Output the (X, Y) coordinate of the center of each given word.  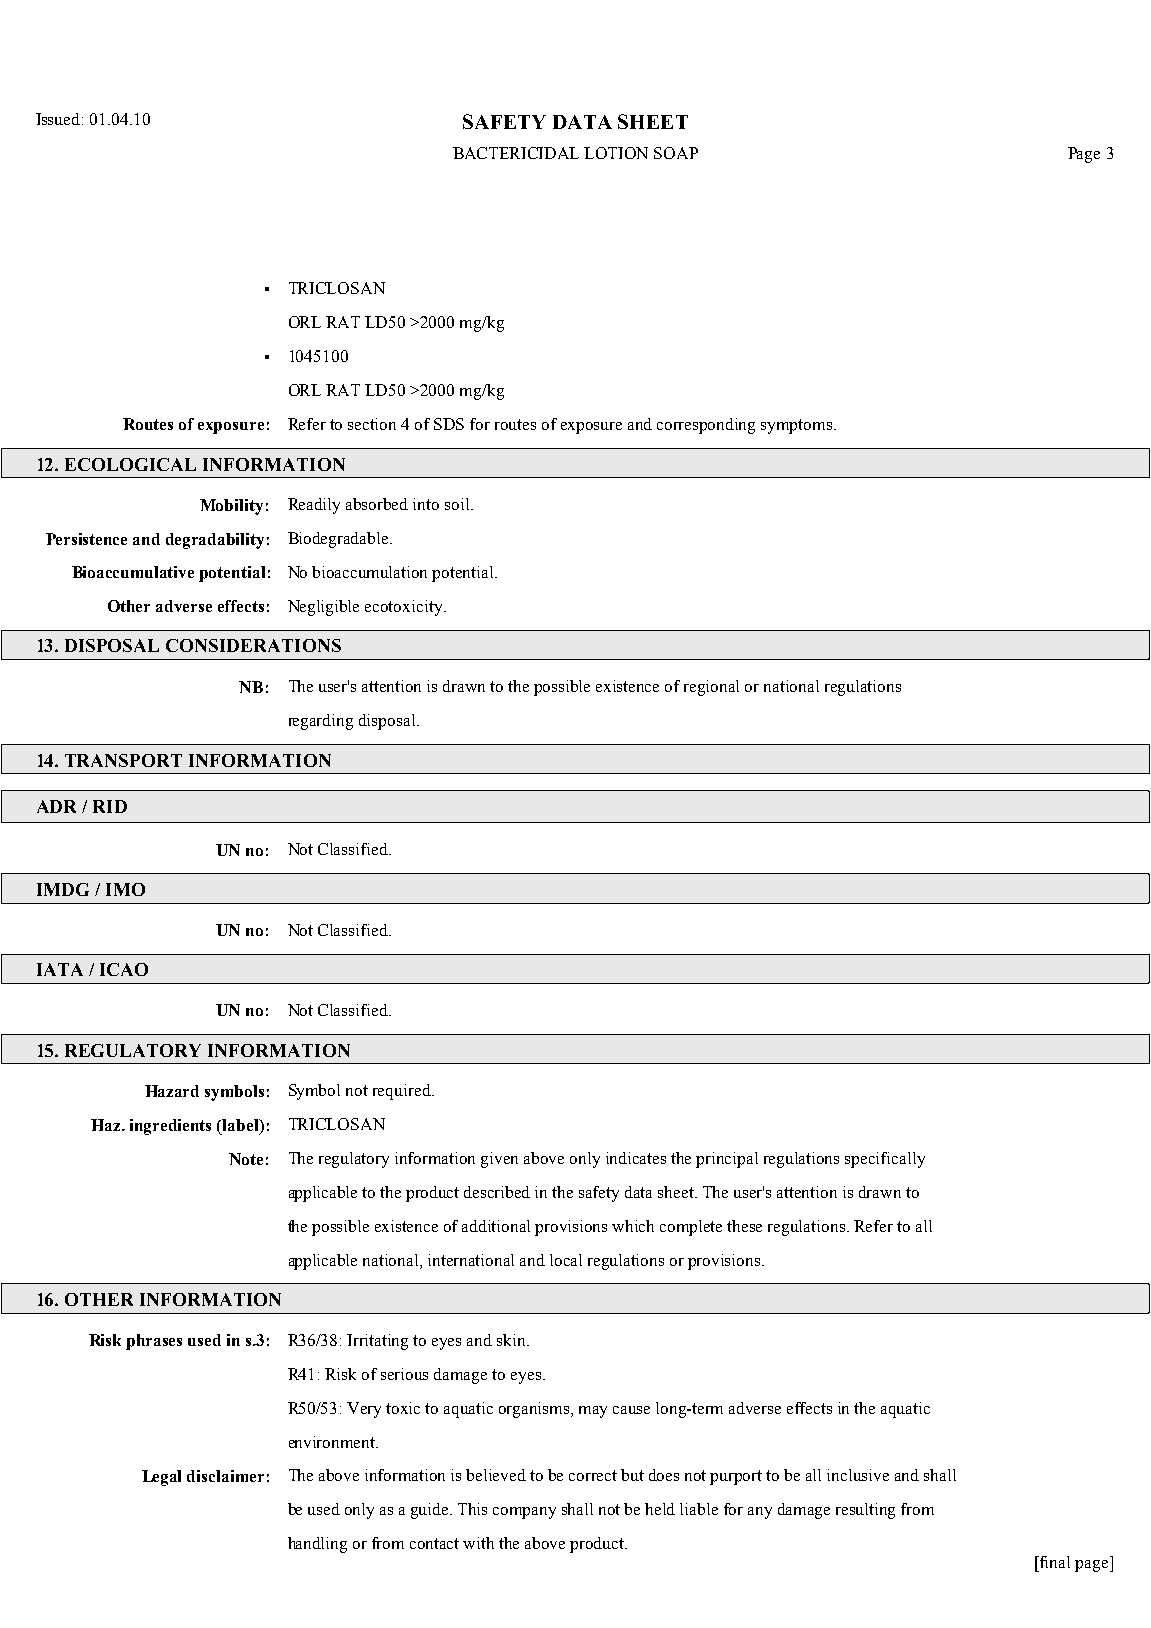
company (524, 1513)
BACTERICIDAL (516, 153)
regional (711, 688)
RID (110, 806)
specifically (885, 1160)
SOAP (676, 153)
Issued (59, 119)
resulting (865, 1511)
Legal (161, 1478)
